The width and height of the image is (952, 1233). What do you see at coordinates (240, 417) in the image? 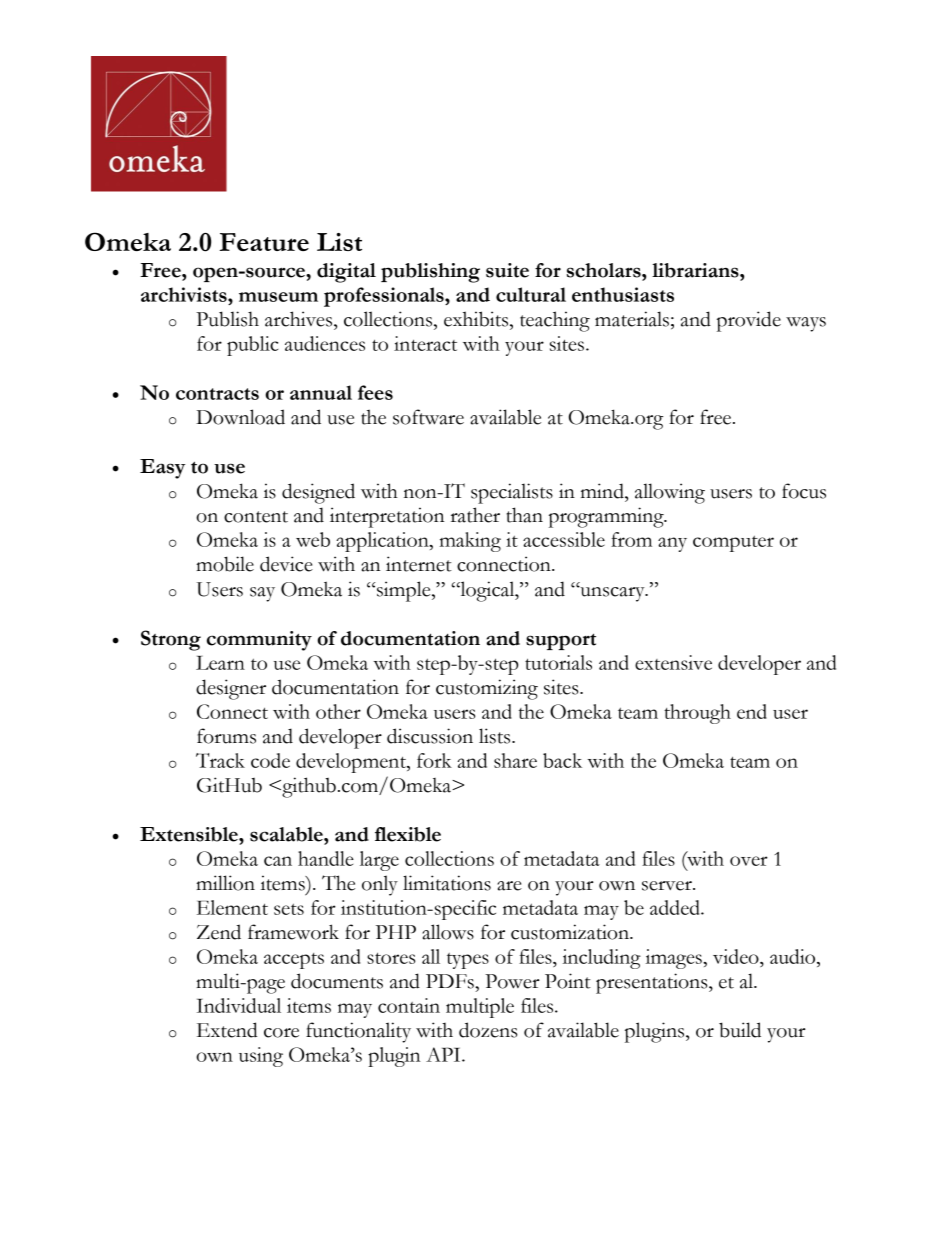
I see `Download` at bounding box center [240, 417].
